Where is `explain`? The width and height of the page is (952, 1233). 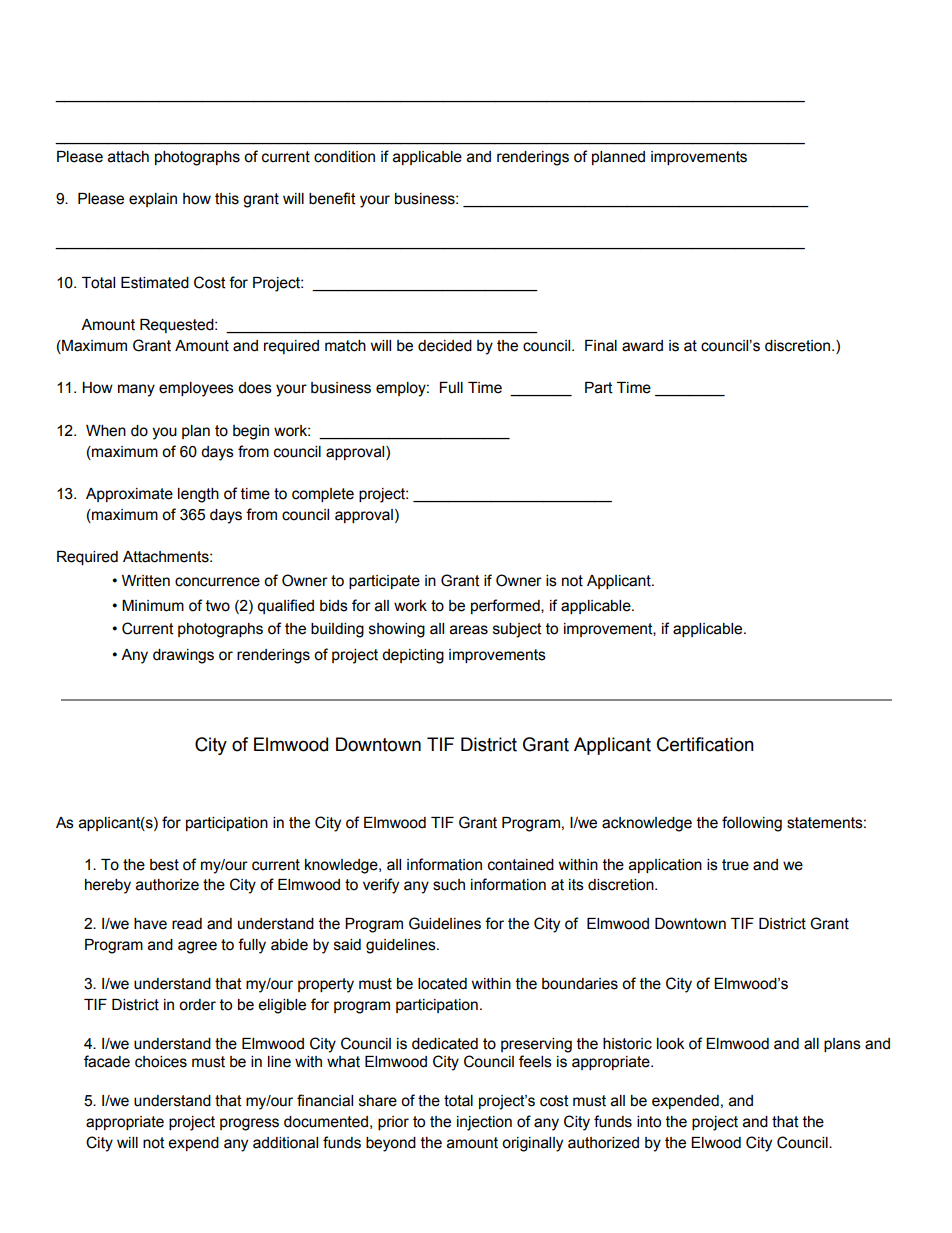
explain is located at coordinates (153, 200).
